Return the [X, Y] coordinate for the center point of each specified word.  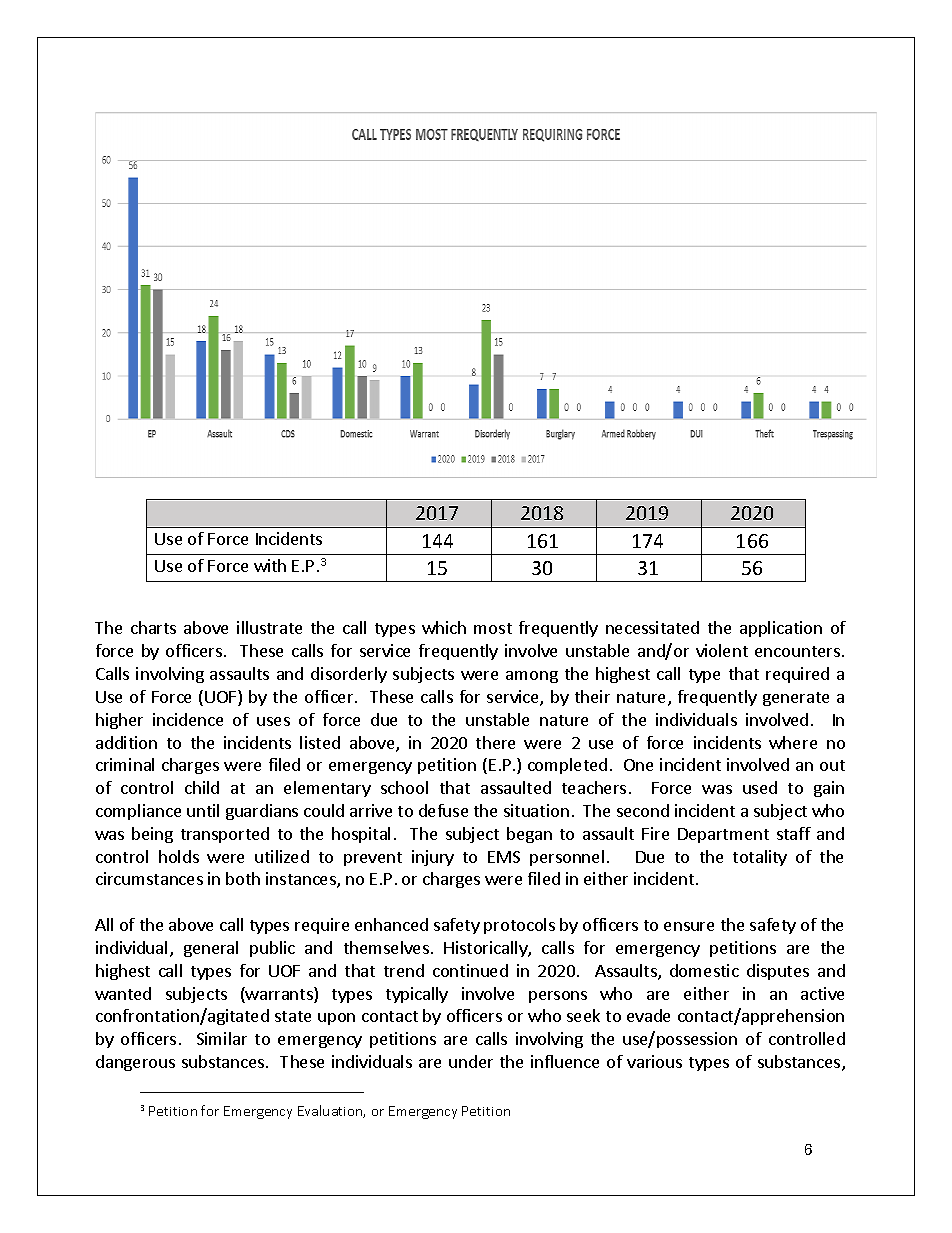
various [654, 1061]
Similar [222, 1038]
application [781, 629]
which [444, 627]
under [471, 1061]
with [270, 565]
